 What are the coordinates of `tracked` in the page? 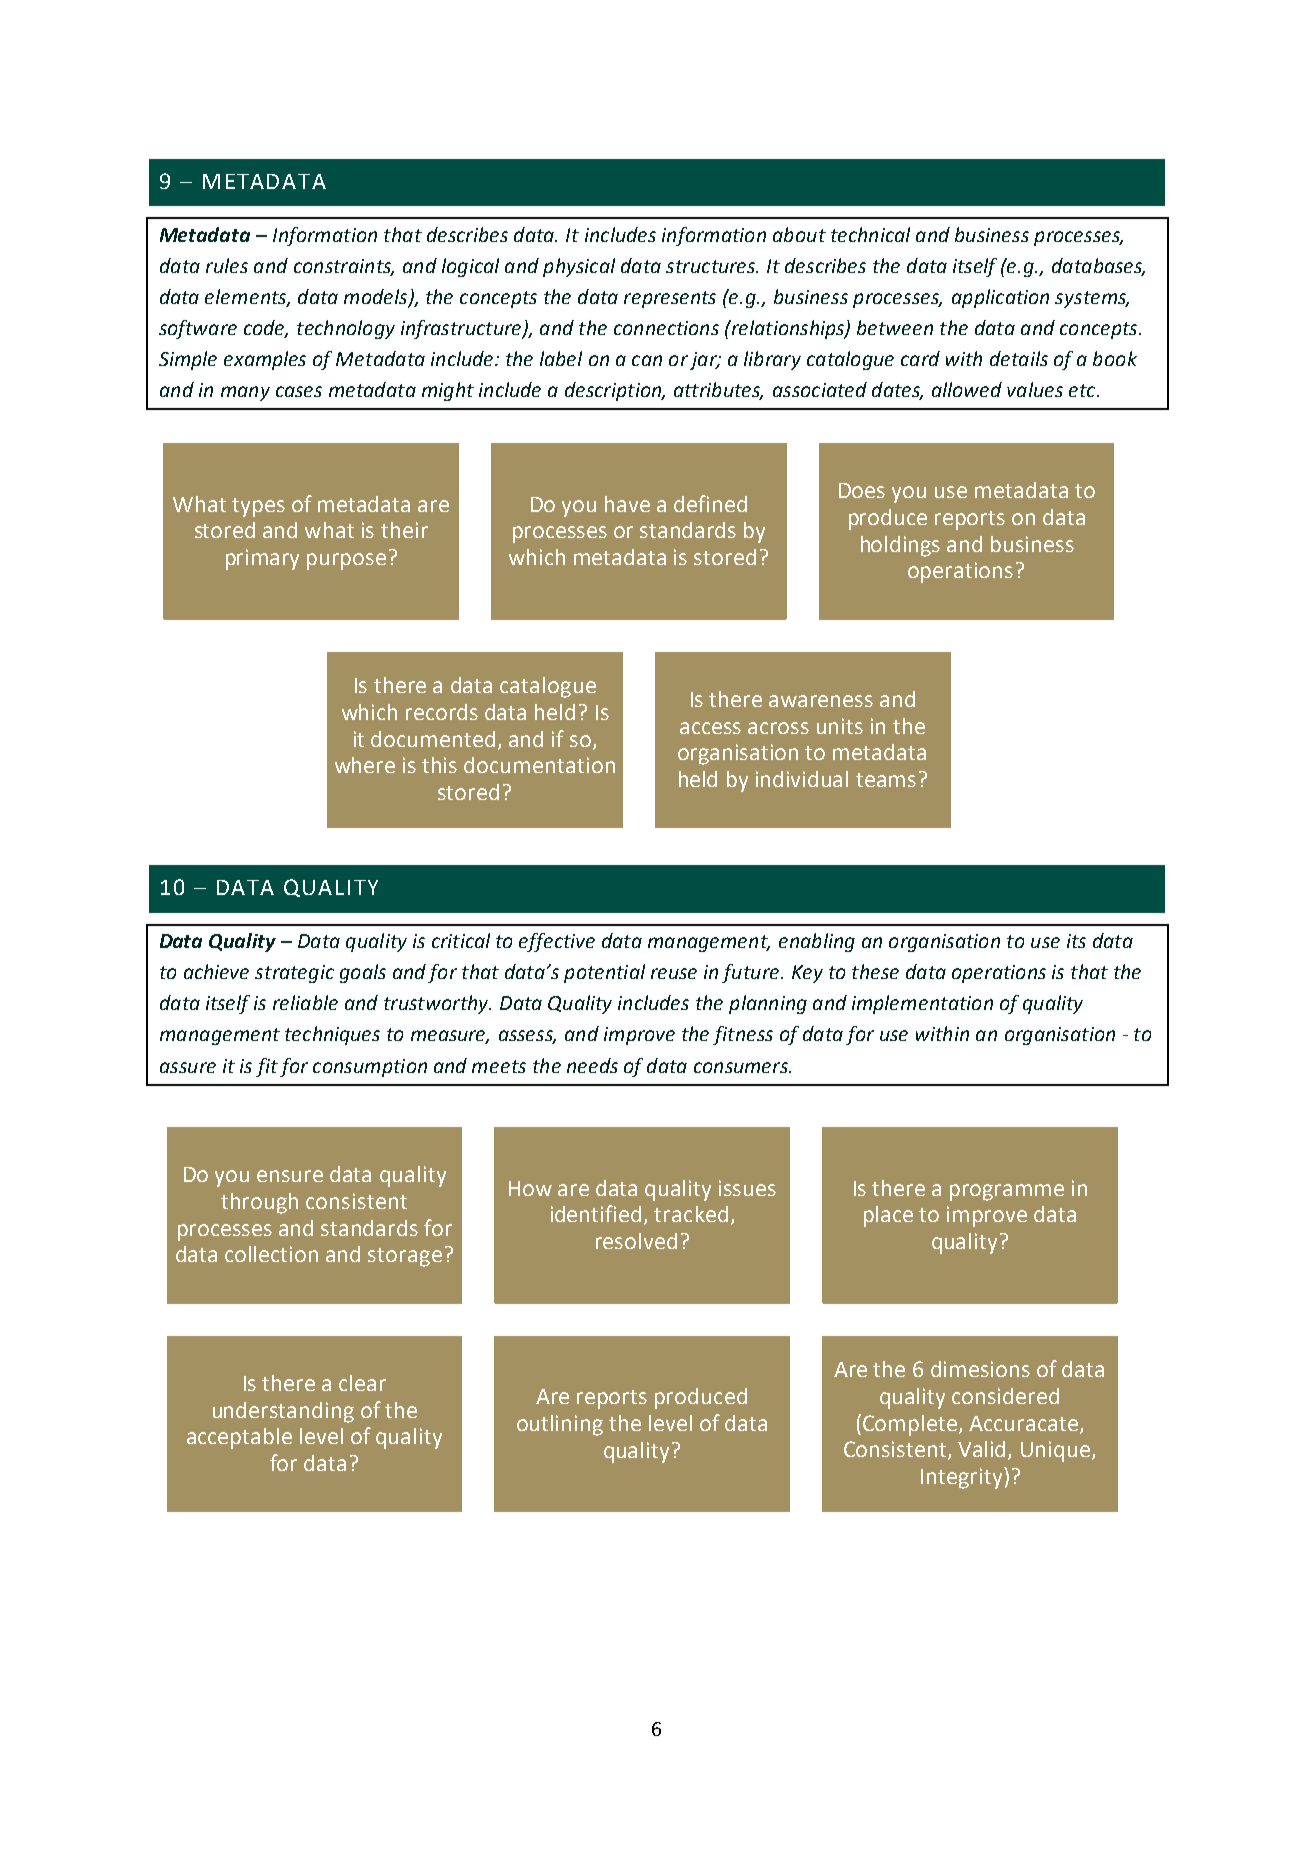 It's located at (691, 1214).
